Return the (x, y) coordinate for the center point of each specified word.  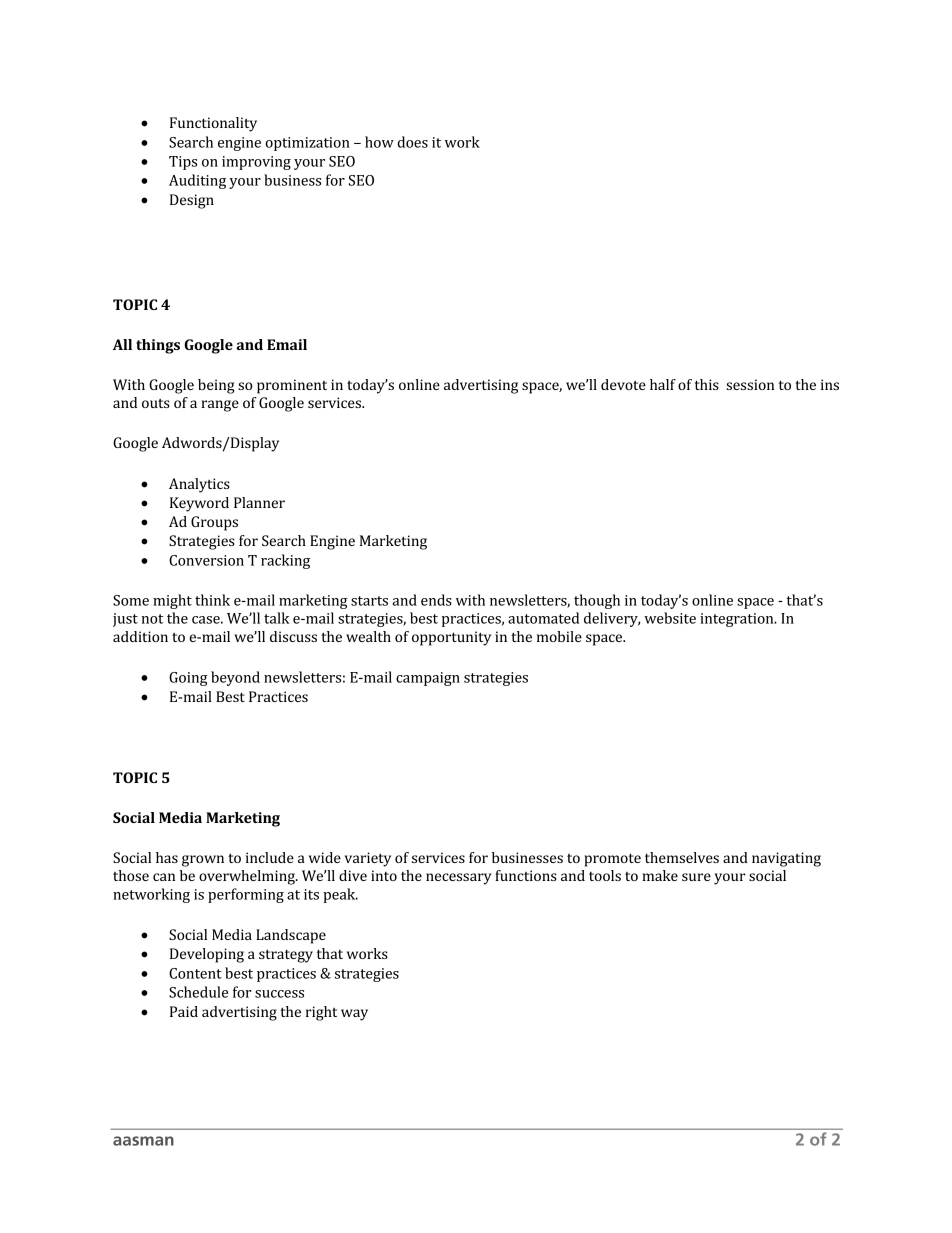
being (216, 386)
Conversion (206, 560)
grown (203, 861)
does (412, 142)
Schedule (198, 992)
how (379, 142)
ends (436, 600)
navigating (786, 859)
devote (623, 384)
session (750, 384)
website (670, 618)
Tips (183, 163)
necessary (459, 879)
